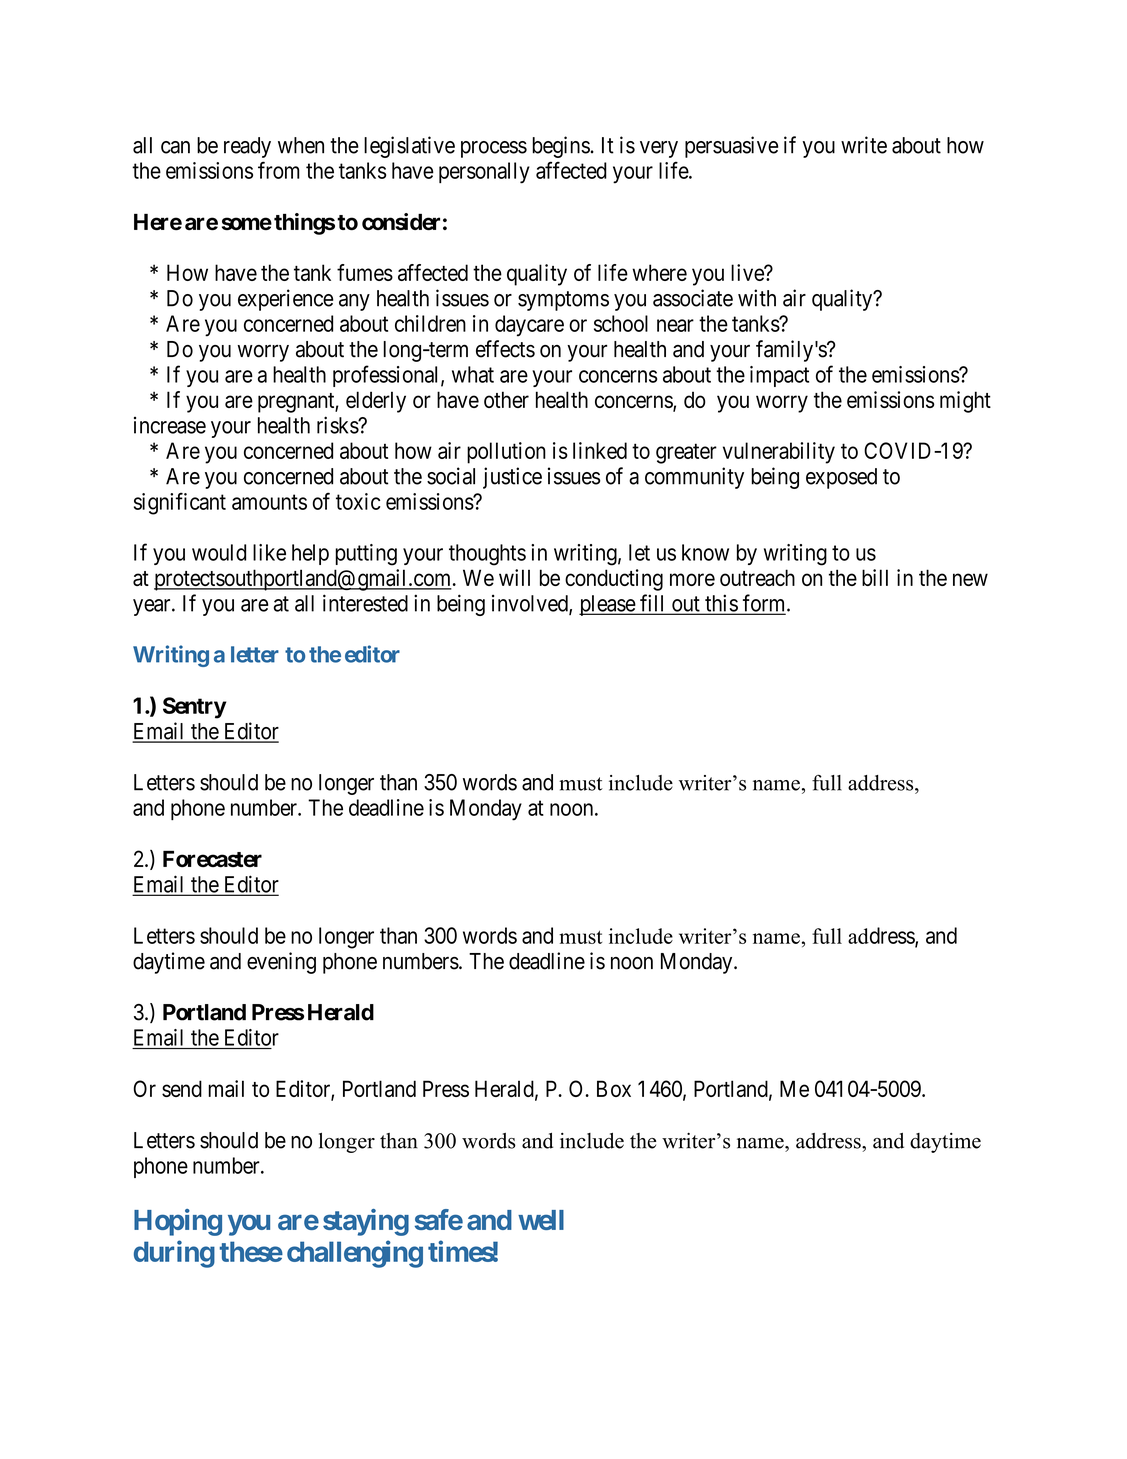 The image size is (1127, 1459). What do you see at coordinates (531, 604) in the screenshot?
I see `involved` at bounding box center [531, 604].
